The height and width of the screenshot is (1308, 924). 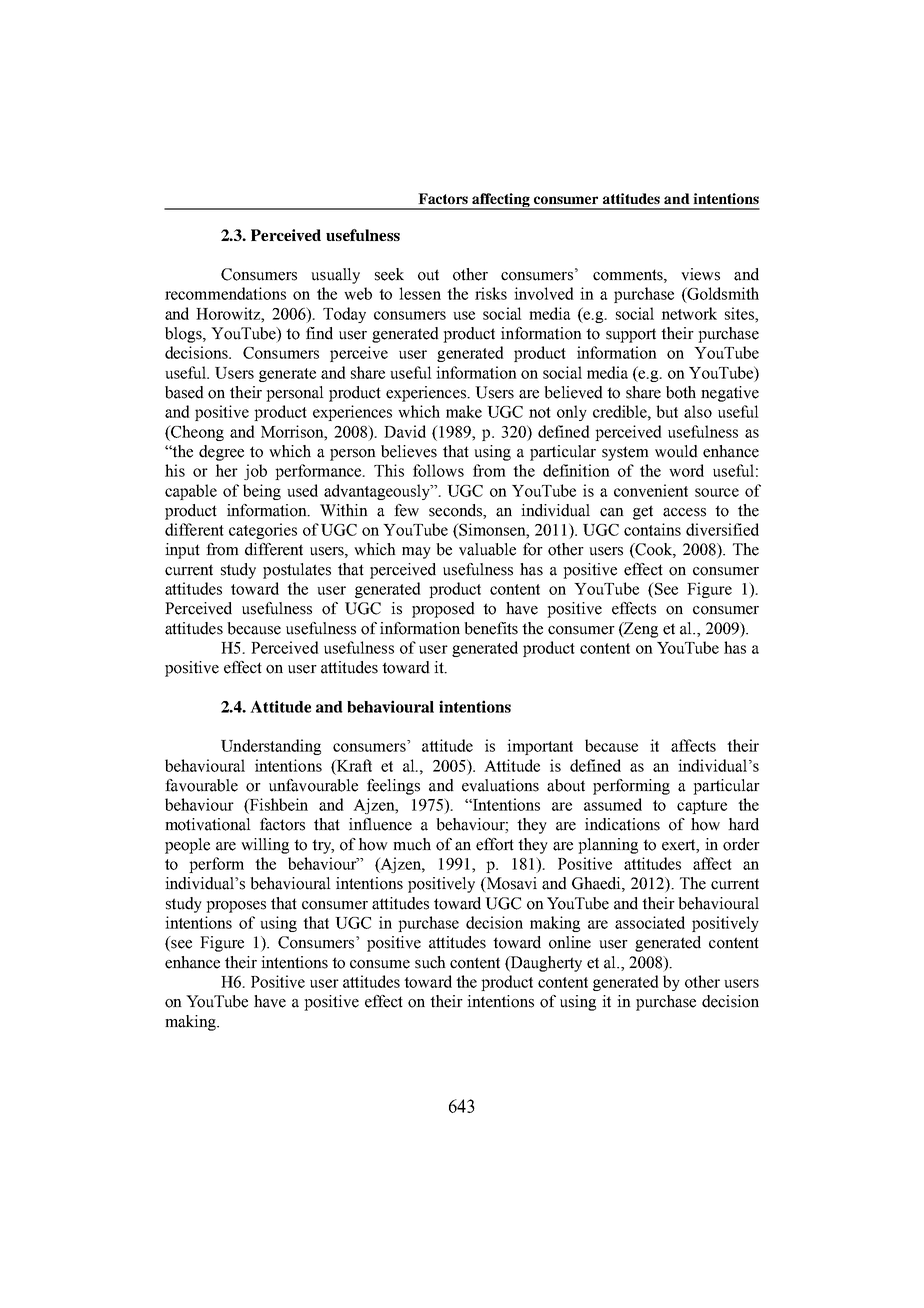 What do you see at coordinates (689, 313) in the screenshot?
I see `network` at bounding box center [689, 313].
